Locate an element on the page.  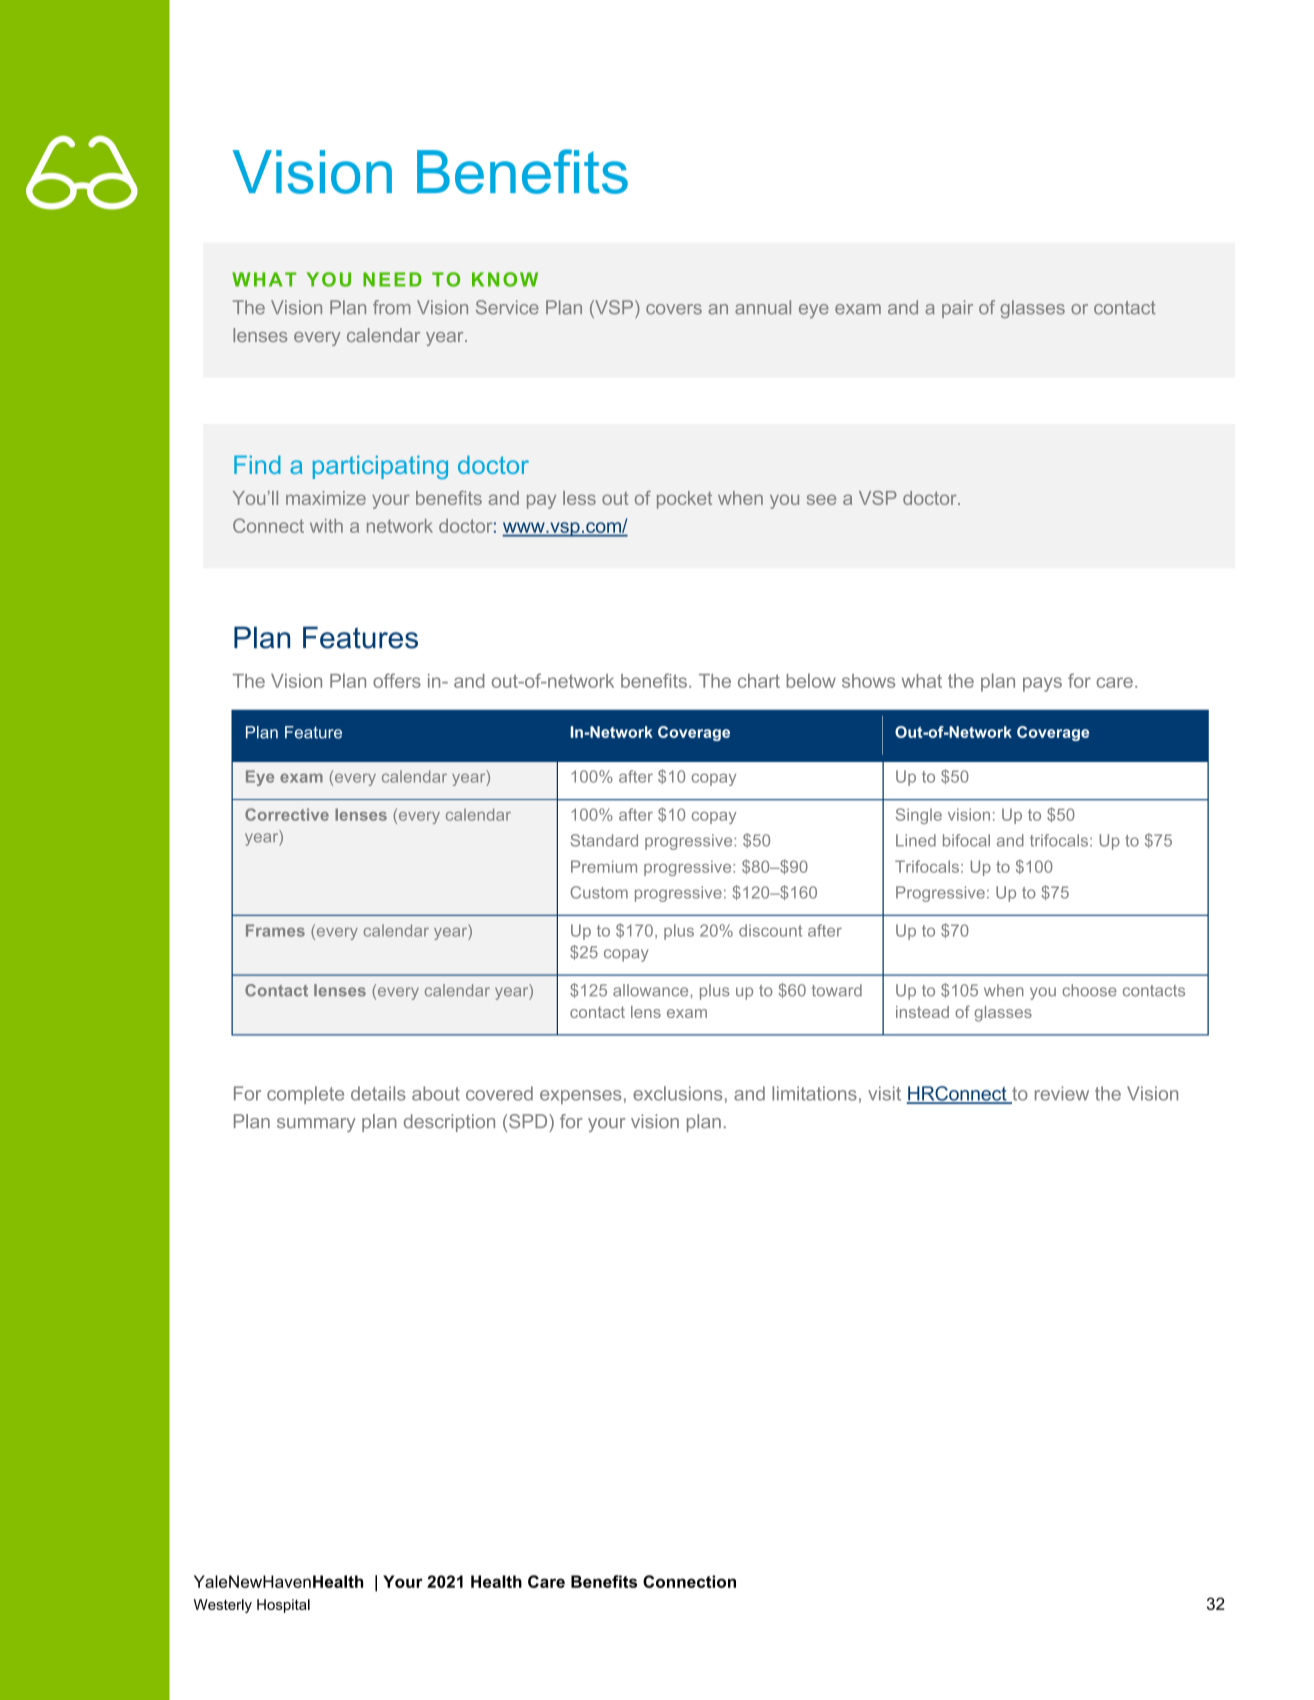
SPD is located at coordinates (529, 1121).
